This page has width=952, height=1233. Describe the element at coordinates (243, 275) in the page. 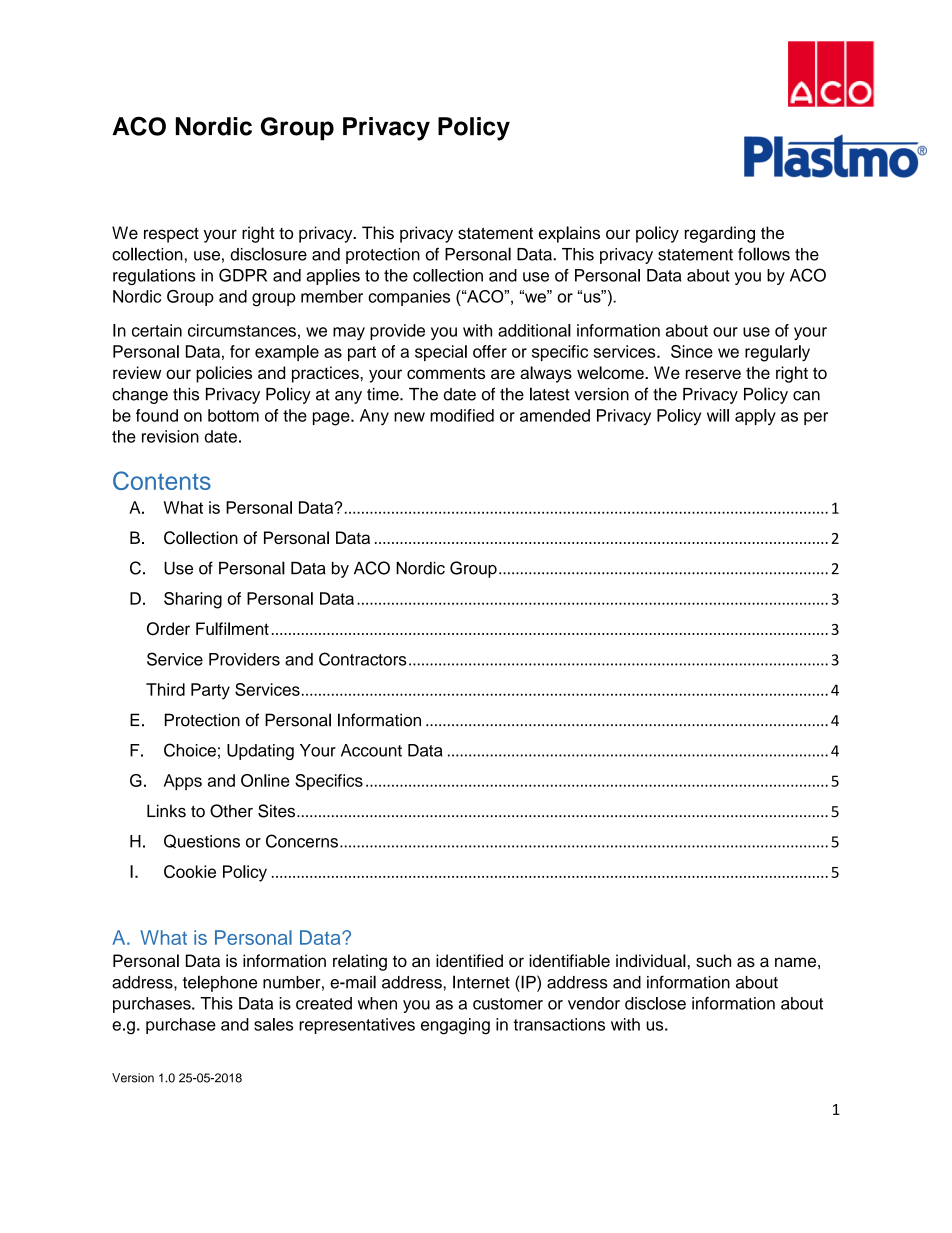

I see `GDPR` at that location.
